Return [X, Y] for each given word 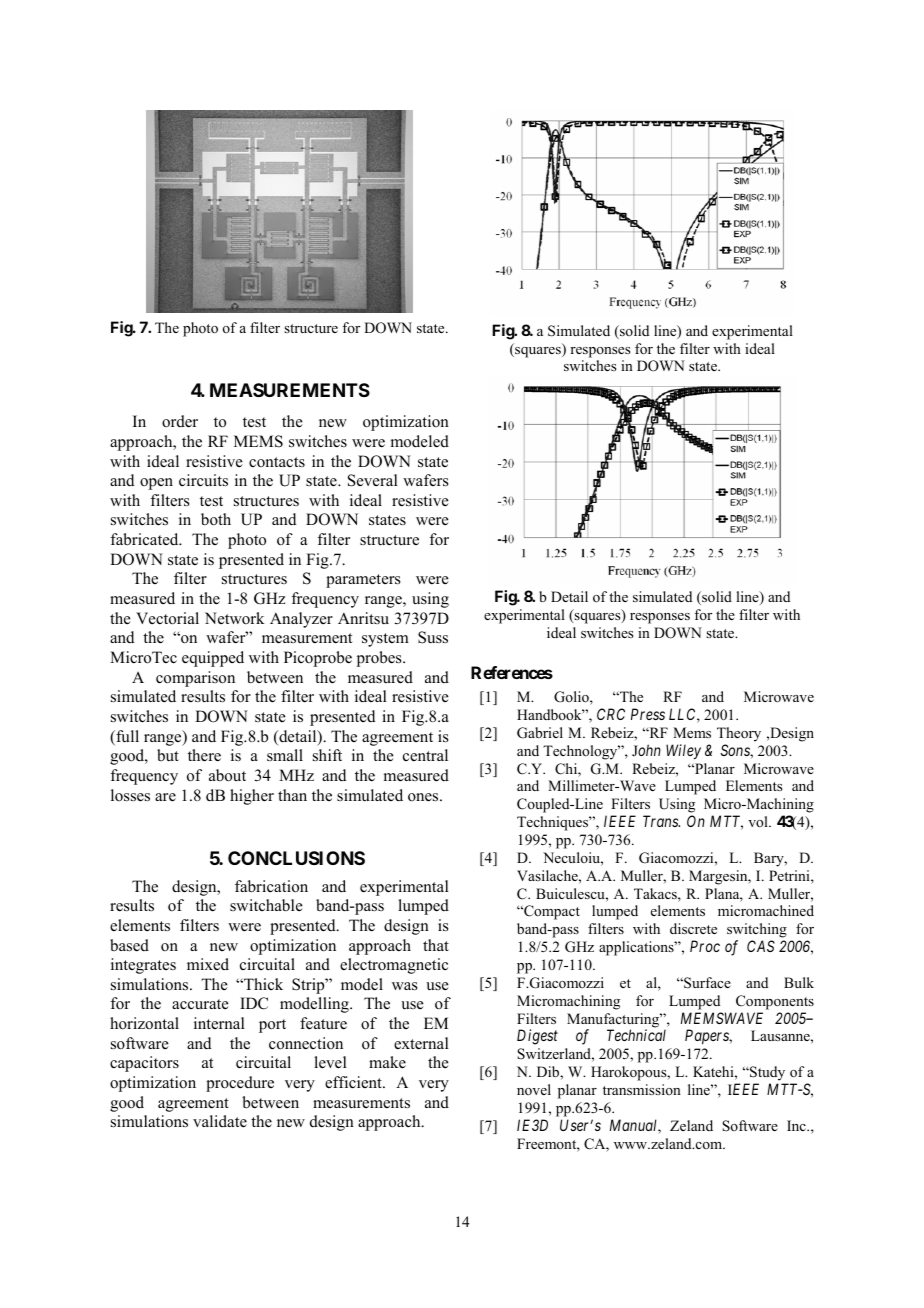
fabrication [271, 886]
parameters [363, 581]
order [180, 421]
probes [380, 659]
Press [648, 714]
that [436, 945]
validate [220, 1121]
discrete [693, 928]
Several [373, 480]
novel [534, 1089]
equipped [213, 659]
